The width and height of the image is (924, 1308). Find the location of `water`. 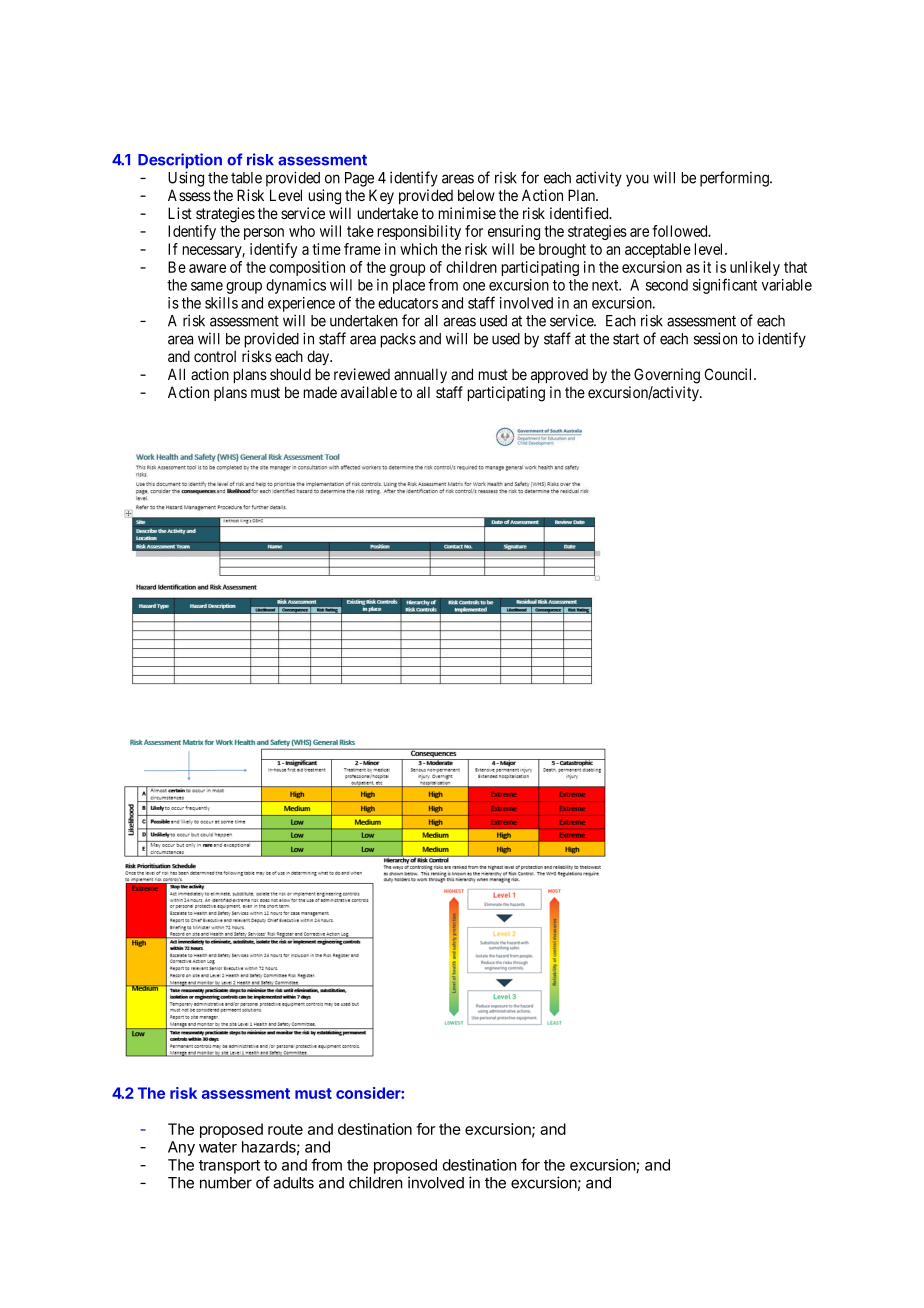

water is located at coordinates (218, 1147).
